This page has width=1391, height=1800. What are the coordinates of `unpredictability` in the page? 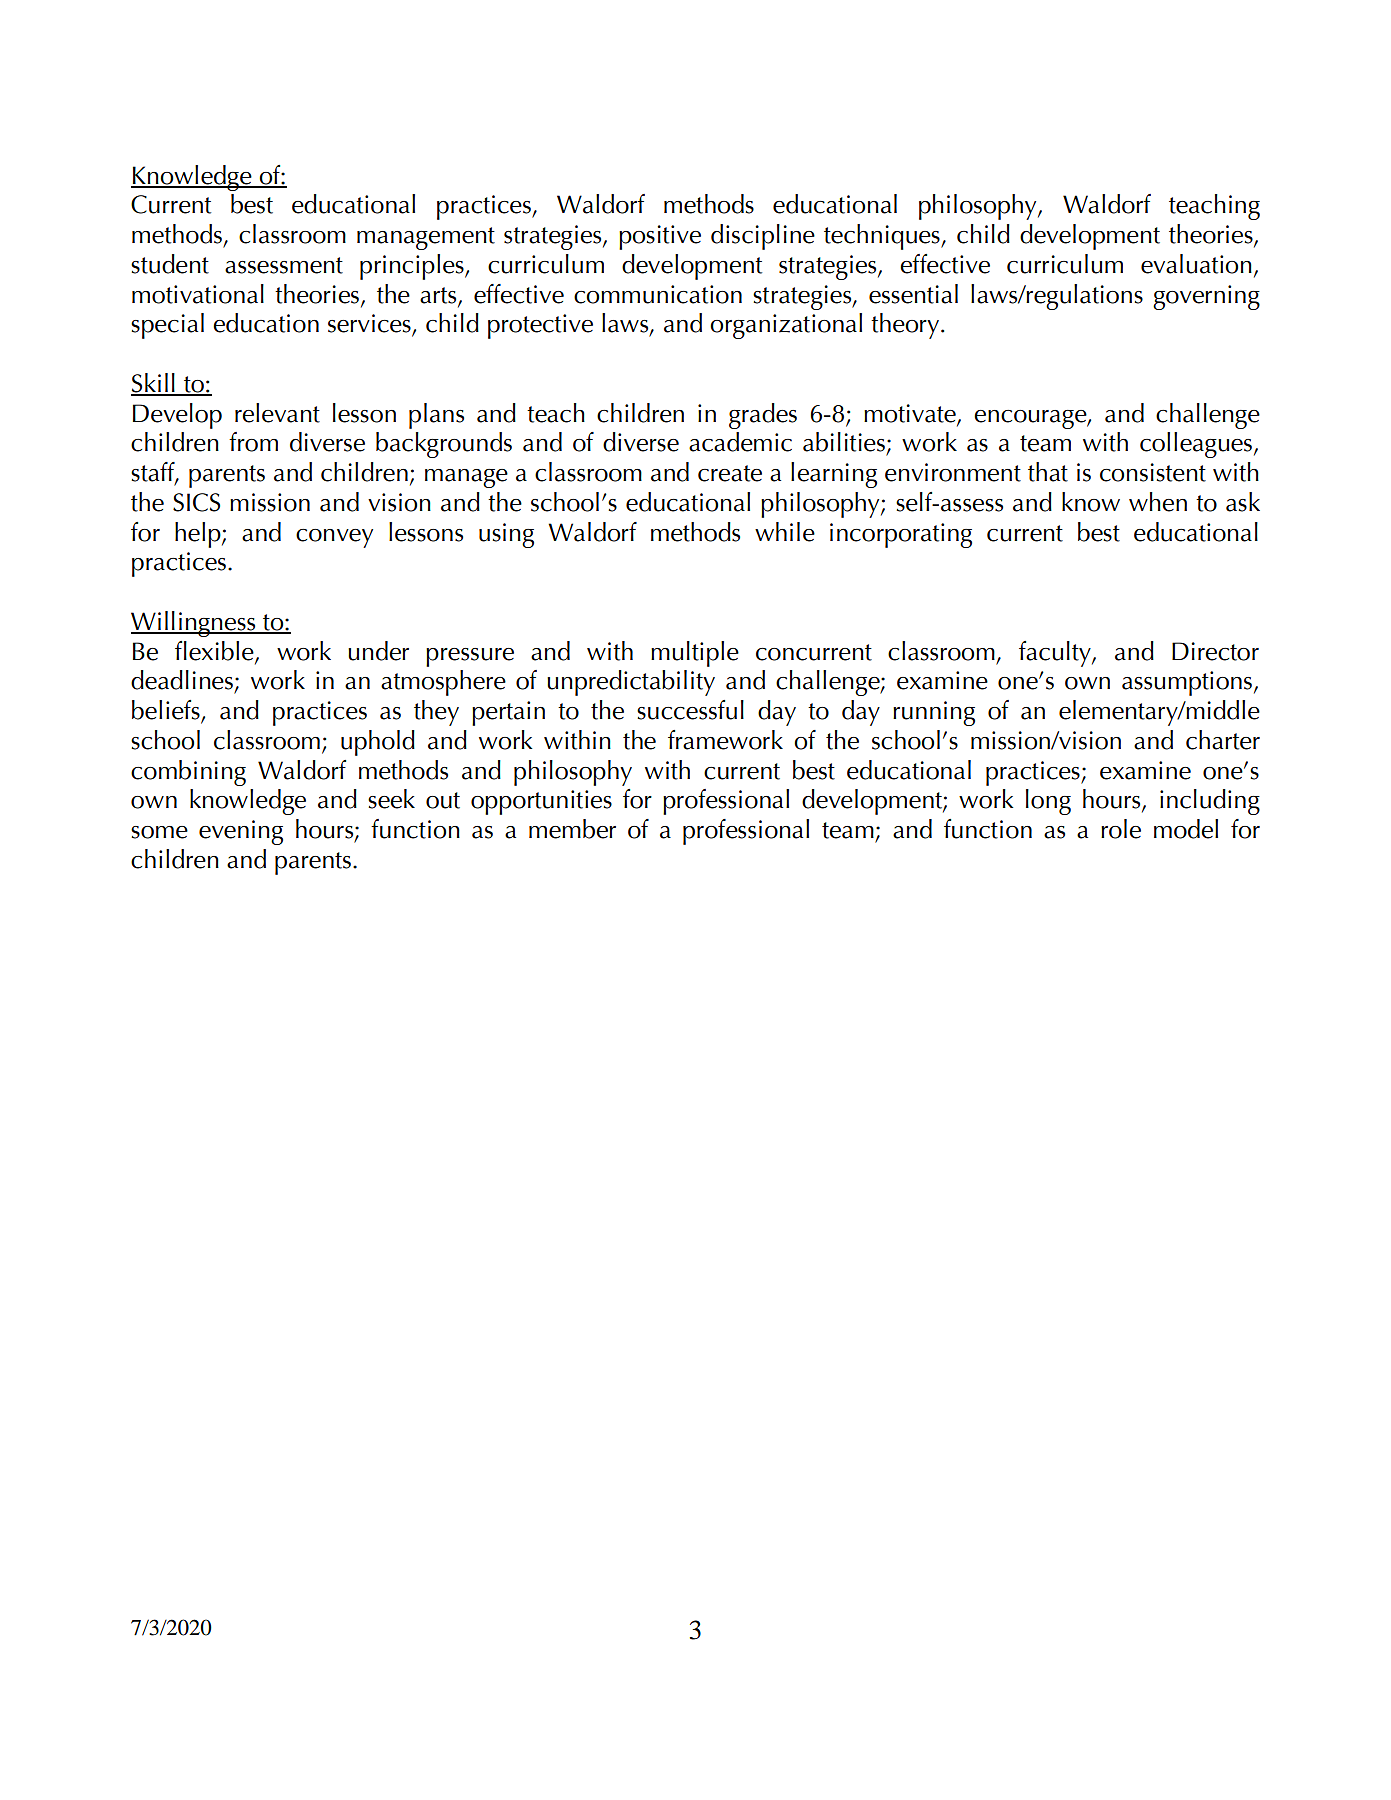 It's located at (631, 683).
